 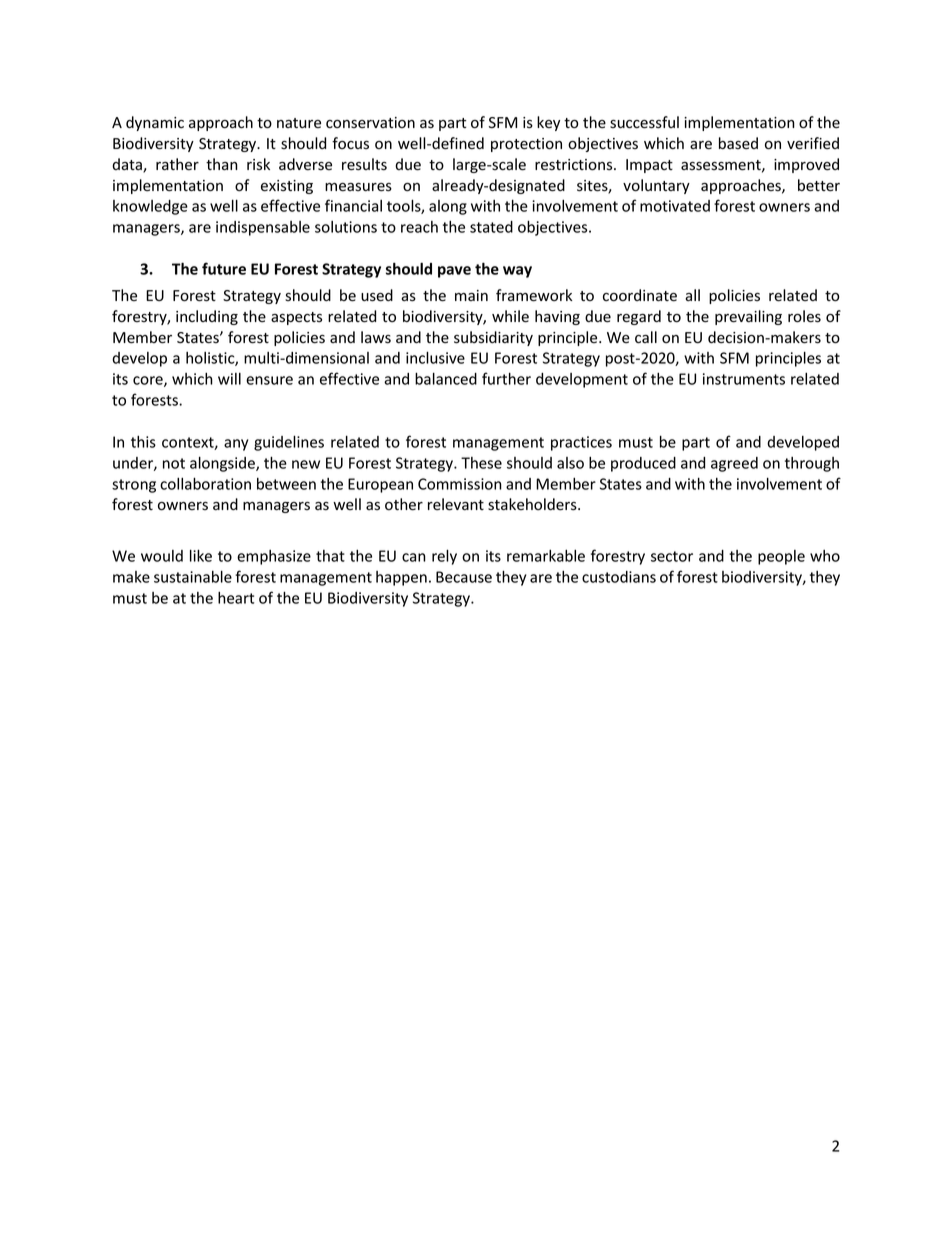 I want to click on These, so click(x=481, y=463).
